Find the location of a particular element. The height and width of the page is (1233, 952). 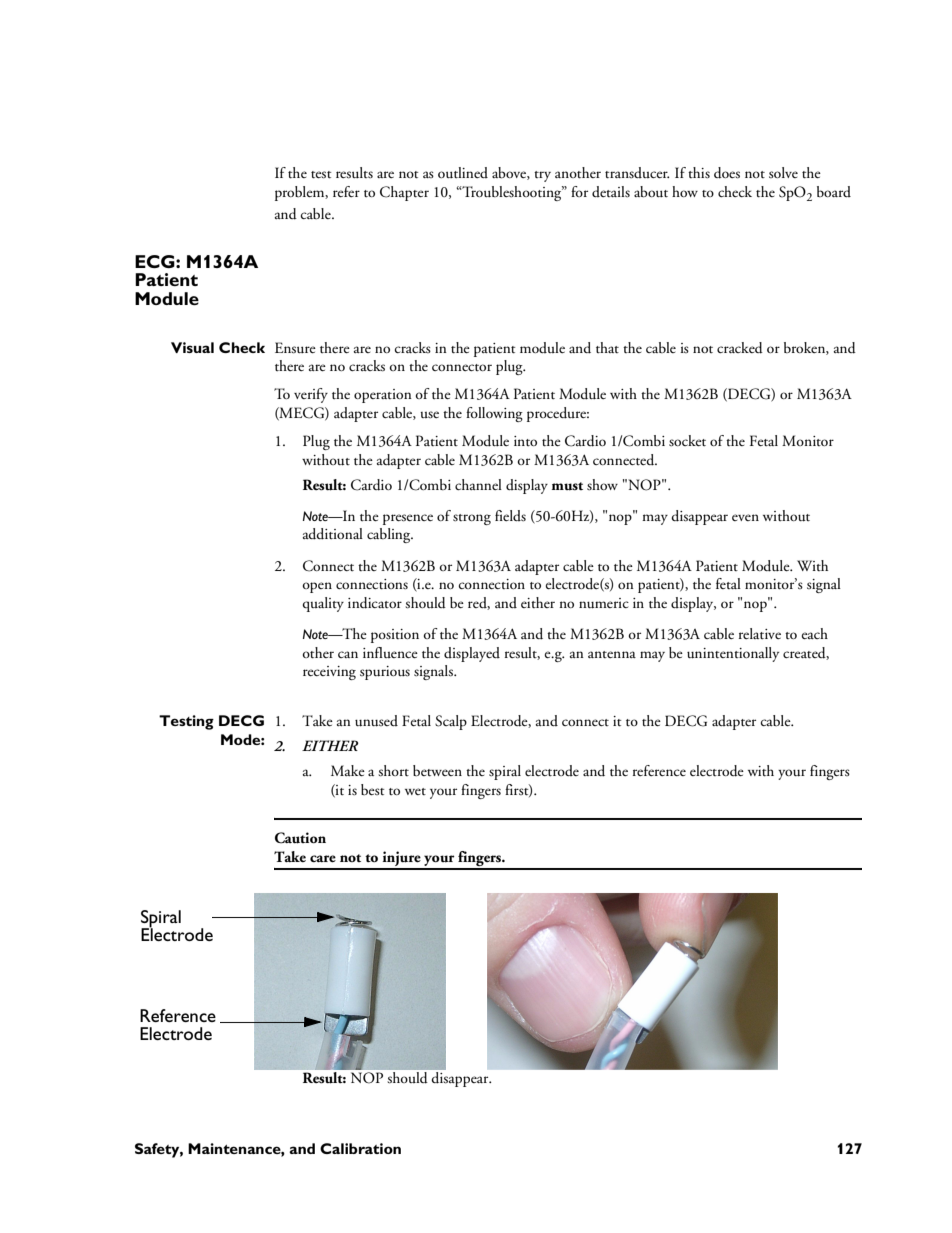

wet is located at coordinates (415, 791).
